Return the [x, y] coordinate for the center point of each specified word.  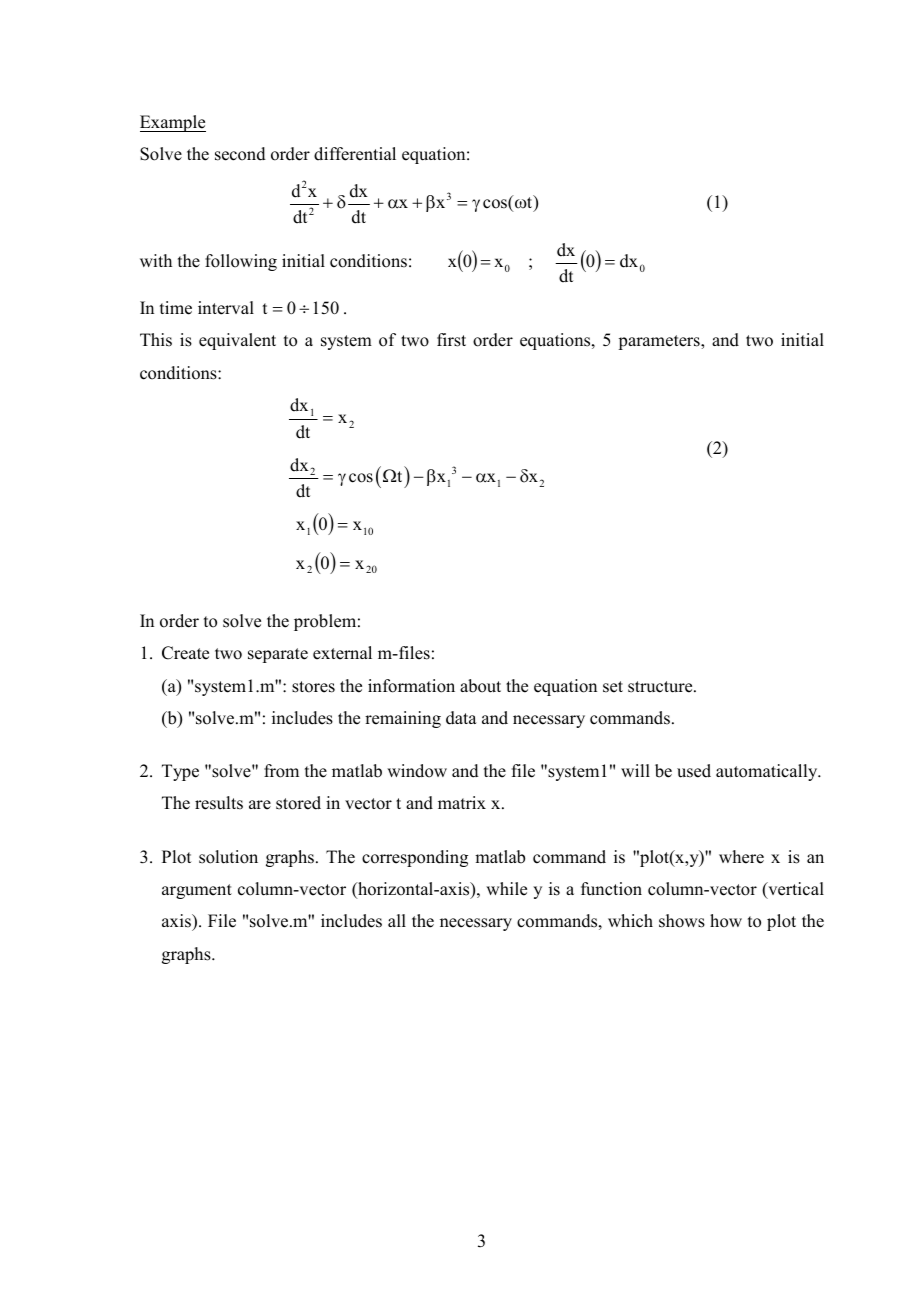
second [240, 154]
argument [197, 891]
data [461, 718]
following [241, 262]
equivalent [237, 341]
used [694, 771]
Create [185, 653]
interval [226, 308]
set [613, 687]
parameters [660, 342]
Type [180, 772]
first [451, 340]
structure [661, 687]
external [342, 653]
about [480, 686]
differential [355, 154]
